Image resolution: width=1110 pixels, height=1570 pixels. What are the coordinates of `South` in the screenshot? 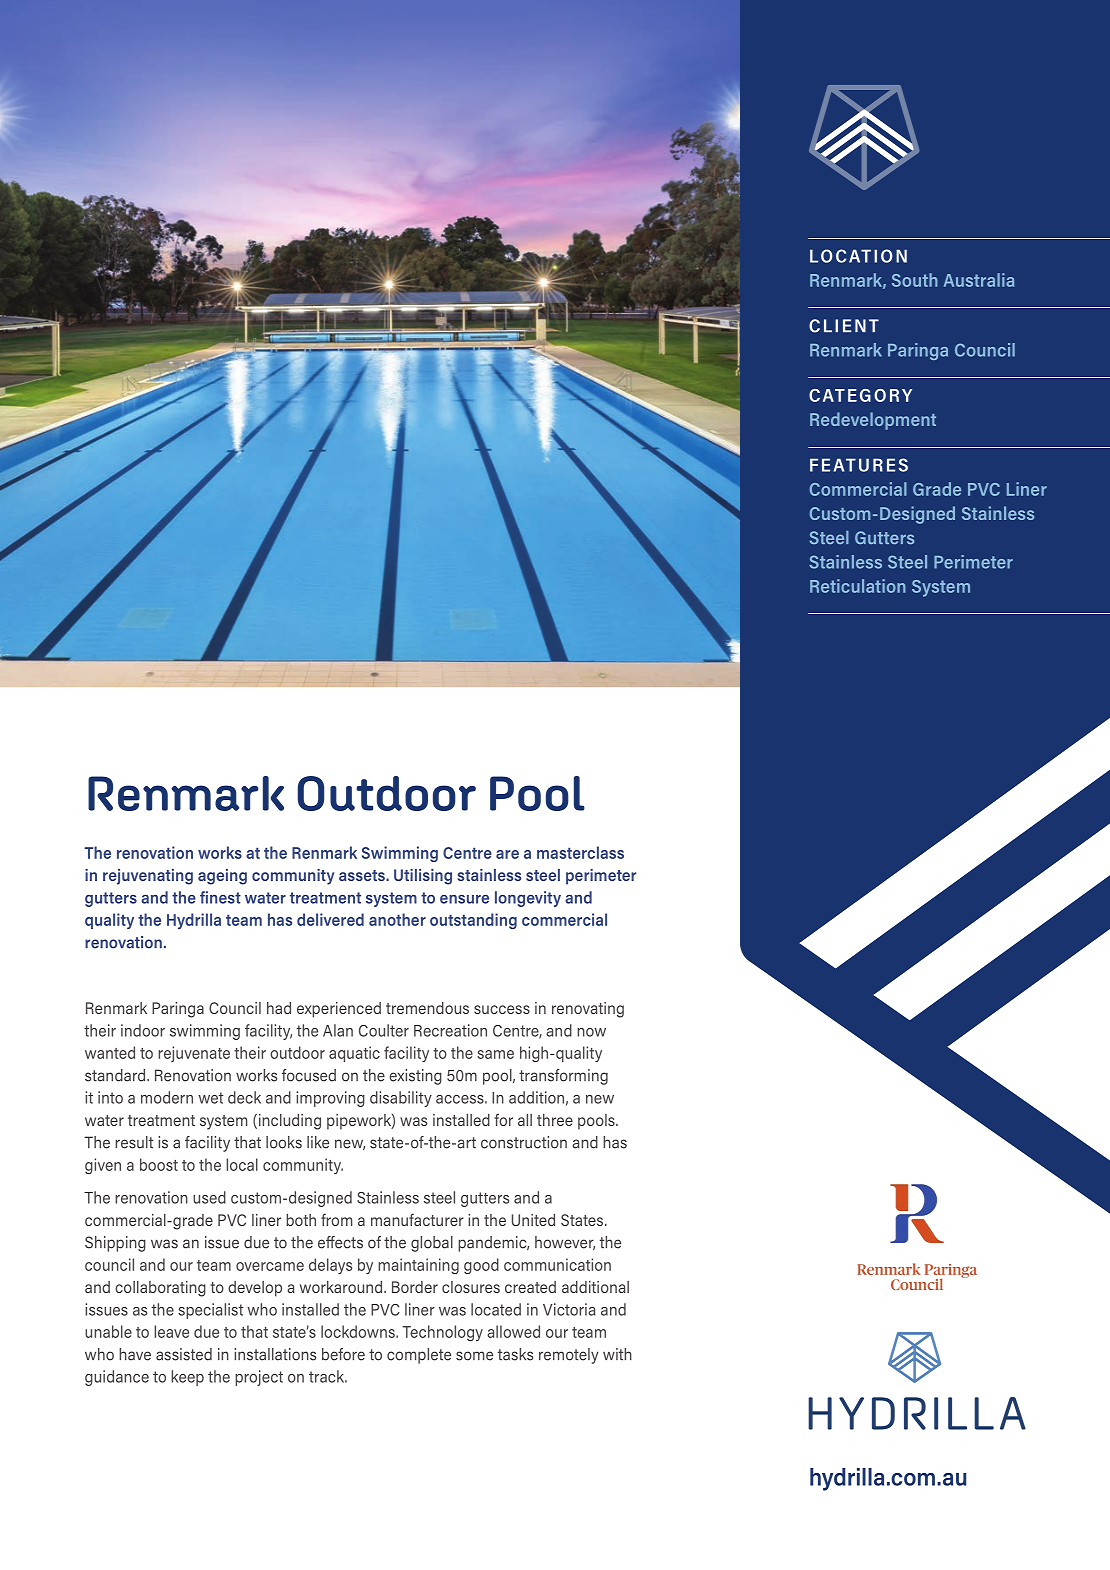 It's located at (915, 280).
